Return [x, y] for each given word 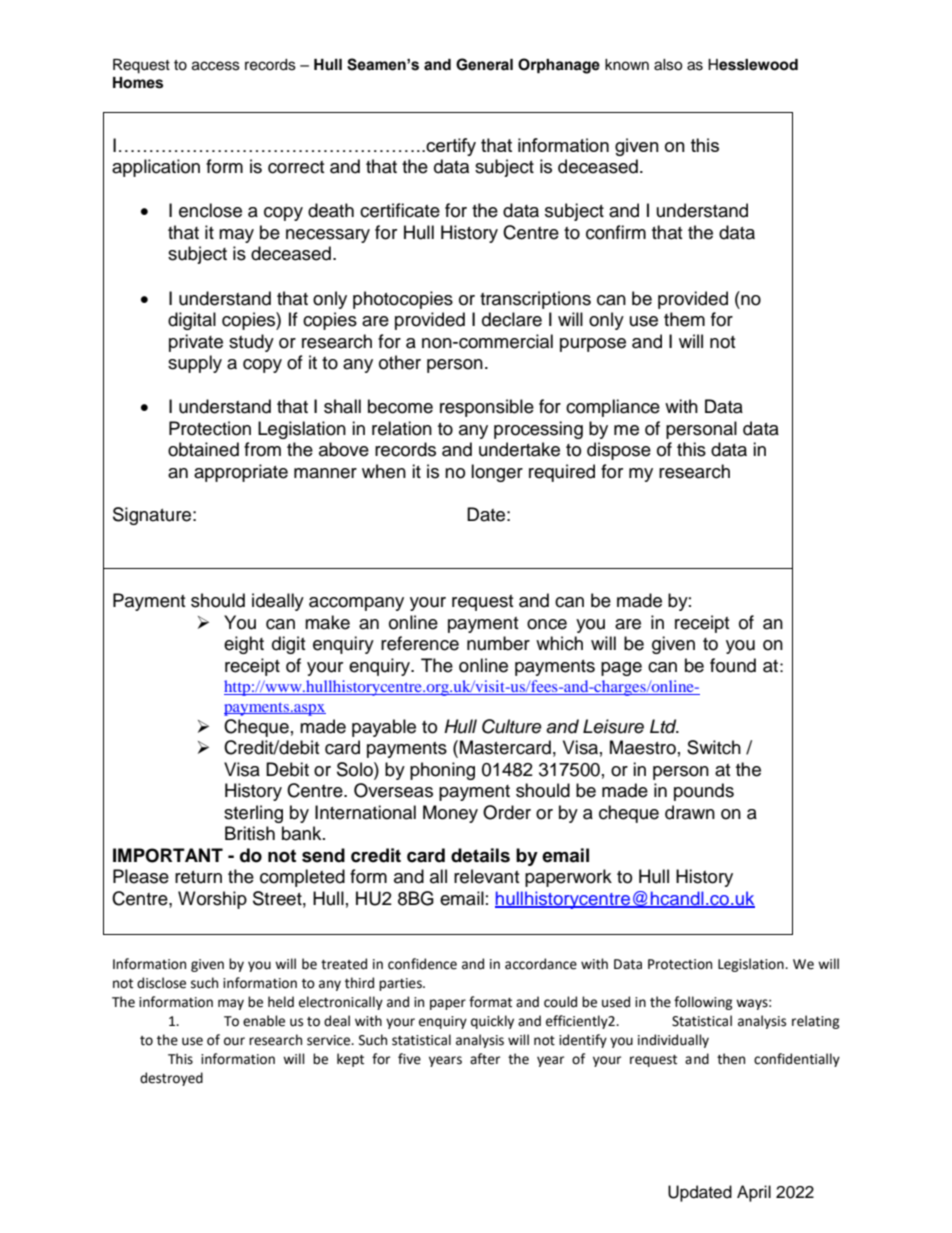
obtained [203, 449]
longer [497, 473]
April [754, 1193]
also [668, 65]
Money [450, 814]
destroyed [171, 1079]
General [484, 64]
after [485, 1059]
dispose [619, 451]
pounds [704, 792]
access [216, 66]
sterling [253, 814]
